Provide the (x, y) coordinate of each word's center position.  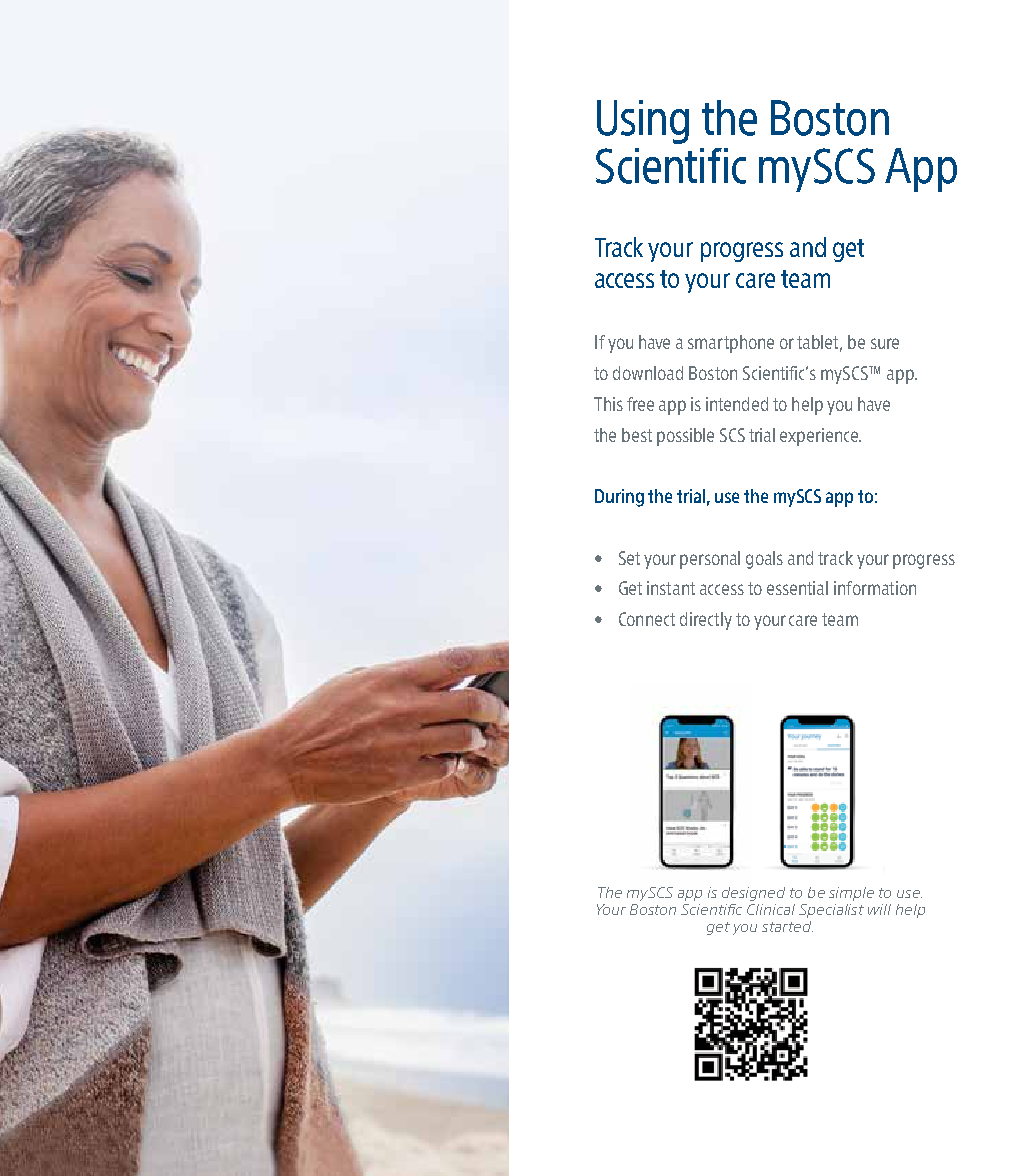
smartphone (731, 344)
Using (643, 122)
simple (851, 894)
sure (885, 343)
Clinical (771, 909)
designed (753, 894)
